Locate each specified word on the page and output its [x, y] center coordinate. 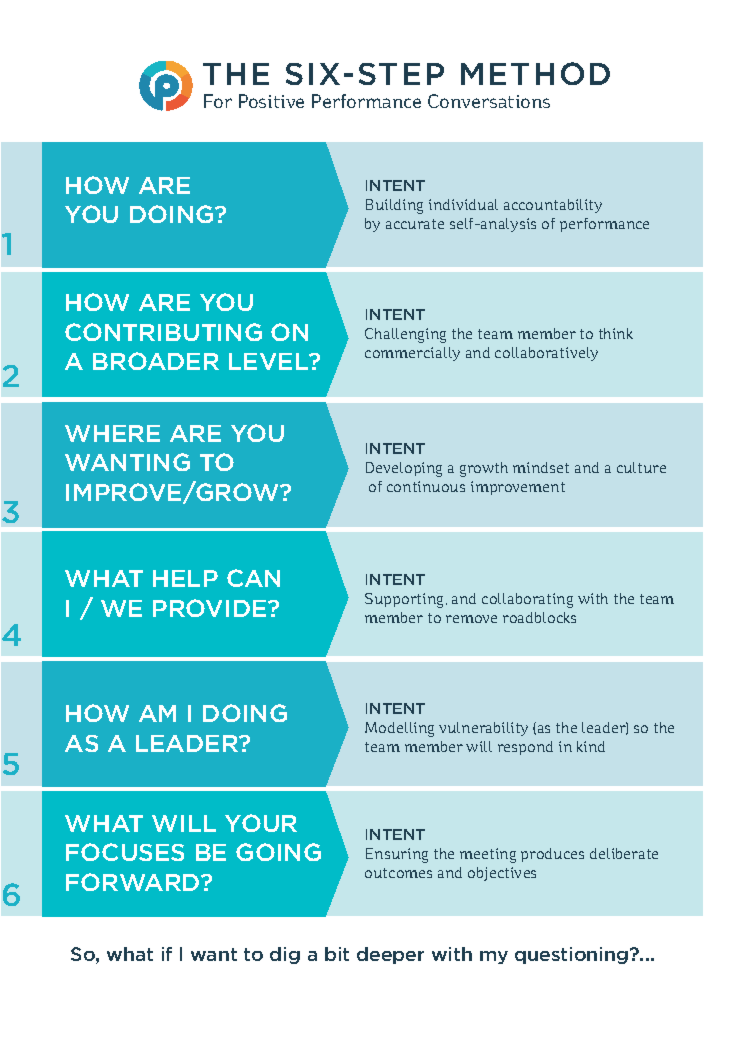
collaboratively [546, 354]
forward [134, 882]
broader [156, 361]
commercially [412, 354]
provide [211, 608]
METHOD [535, 73]
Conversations [489, 101]
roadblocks [539, 617]
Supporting [406, 600]
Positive [271, 101]
